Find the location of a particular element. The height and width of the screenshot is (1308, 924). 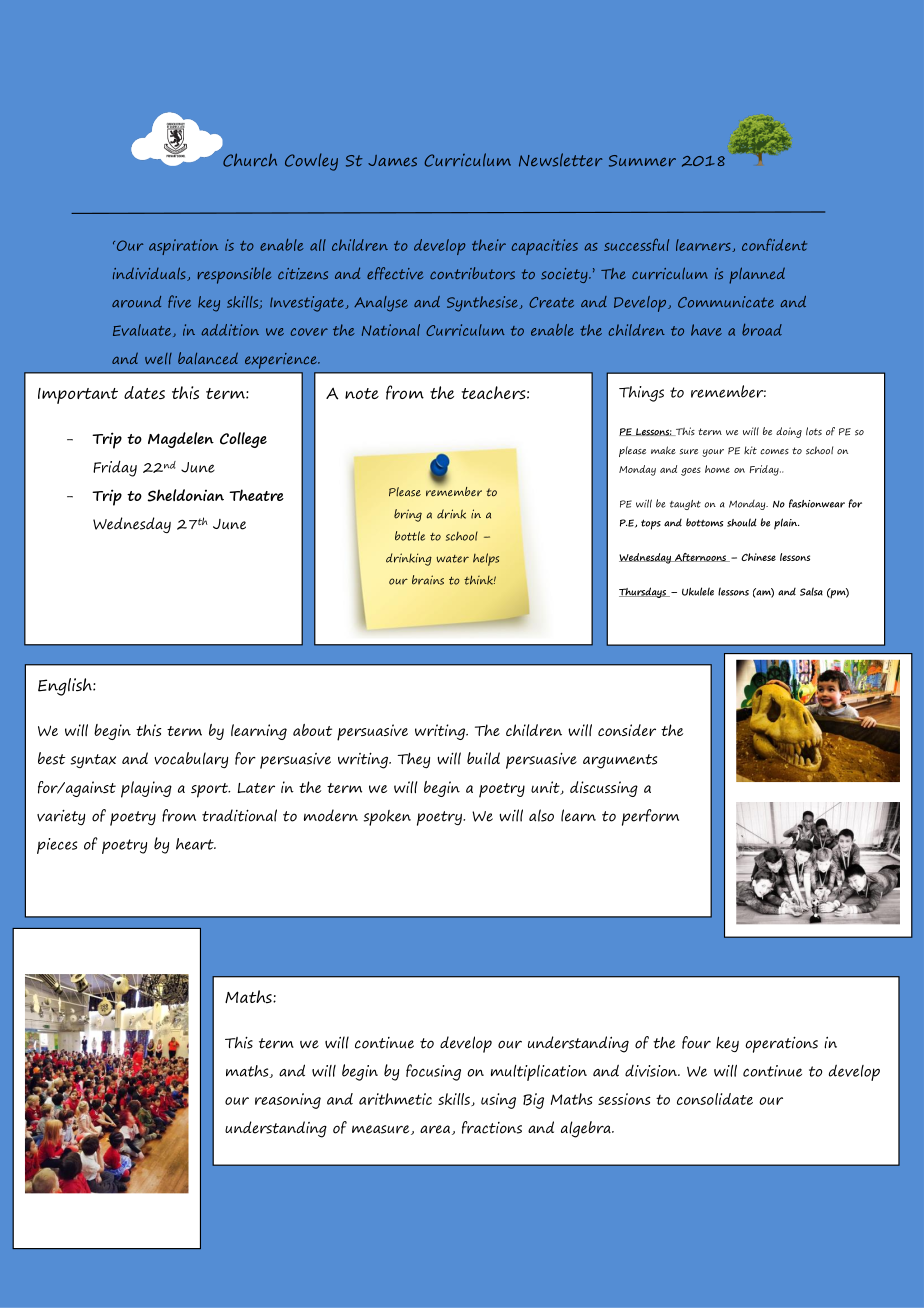

brains is located at coordinates (428, 580).
